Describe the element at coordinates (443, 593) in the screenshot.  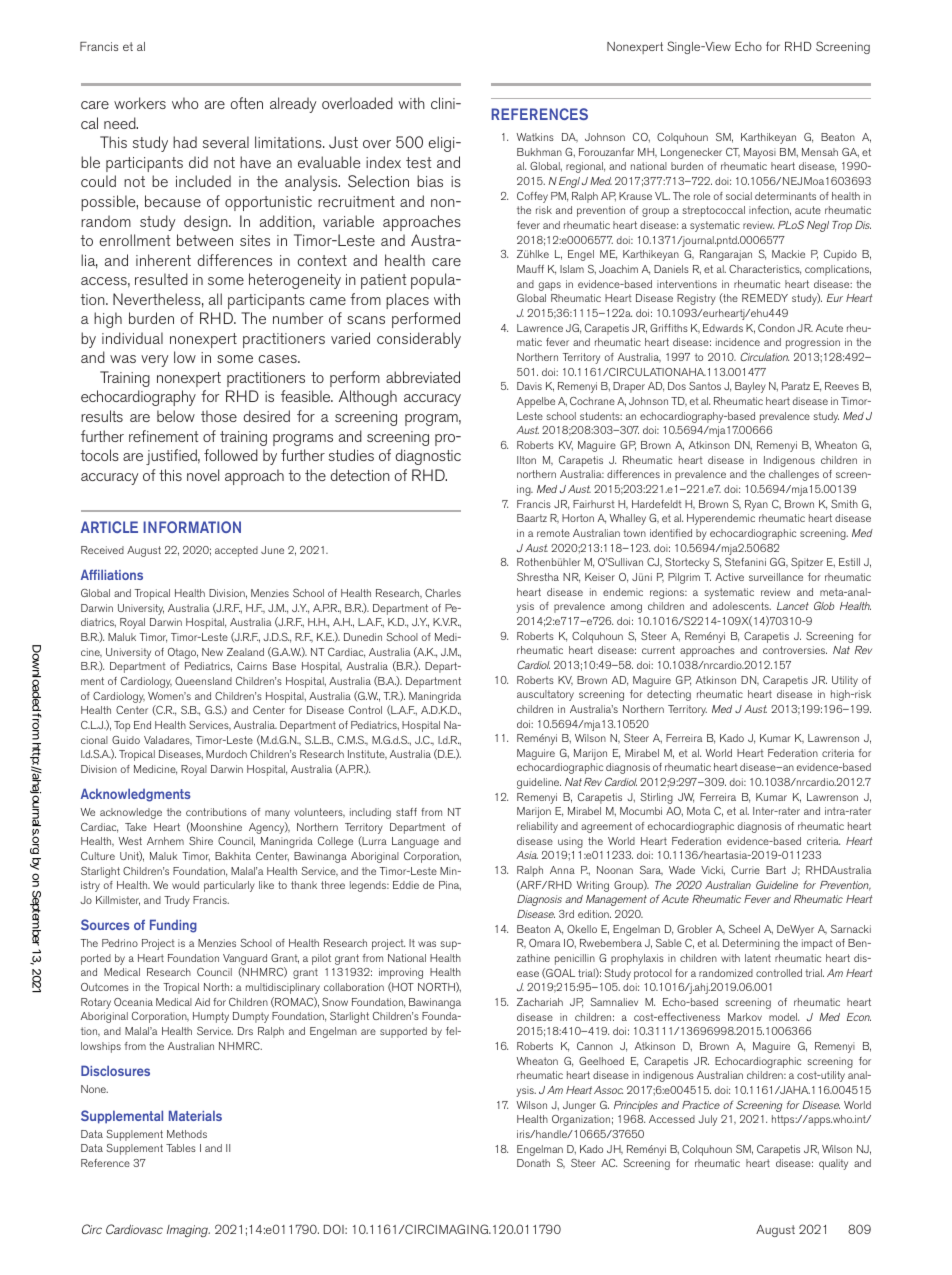
I see `Charles` at that location.
